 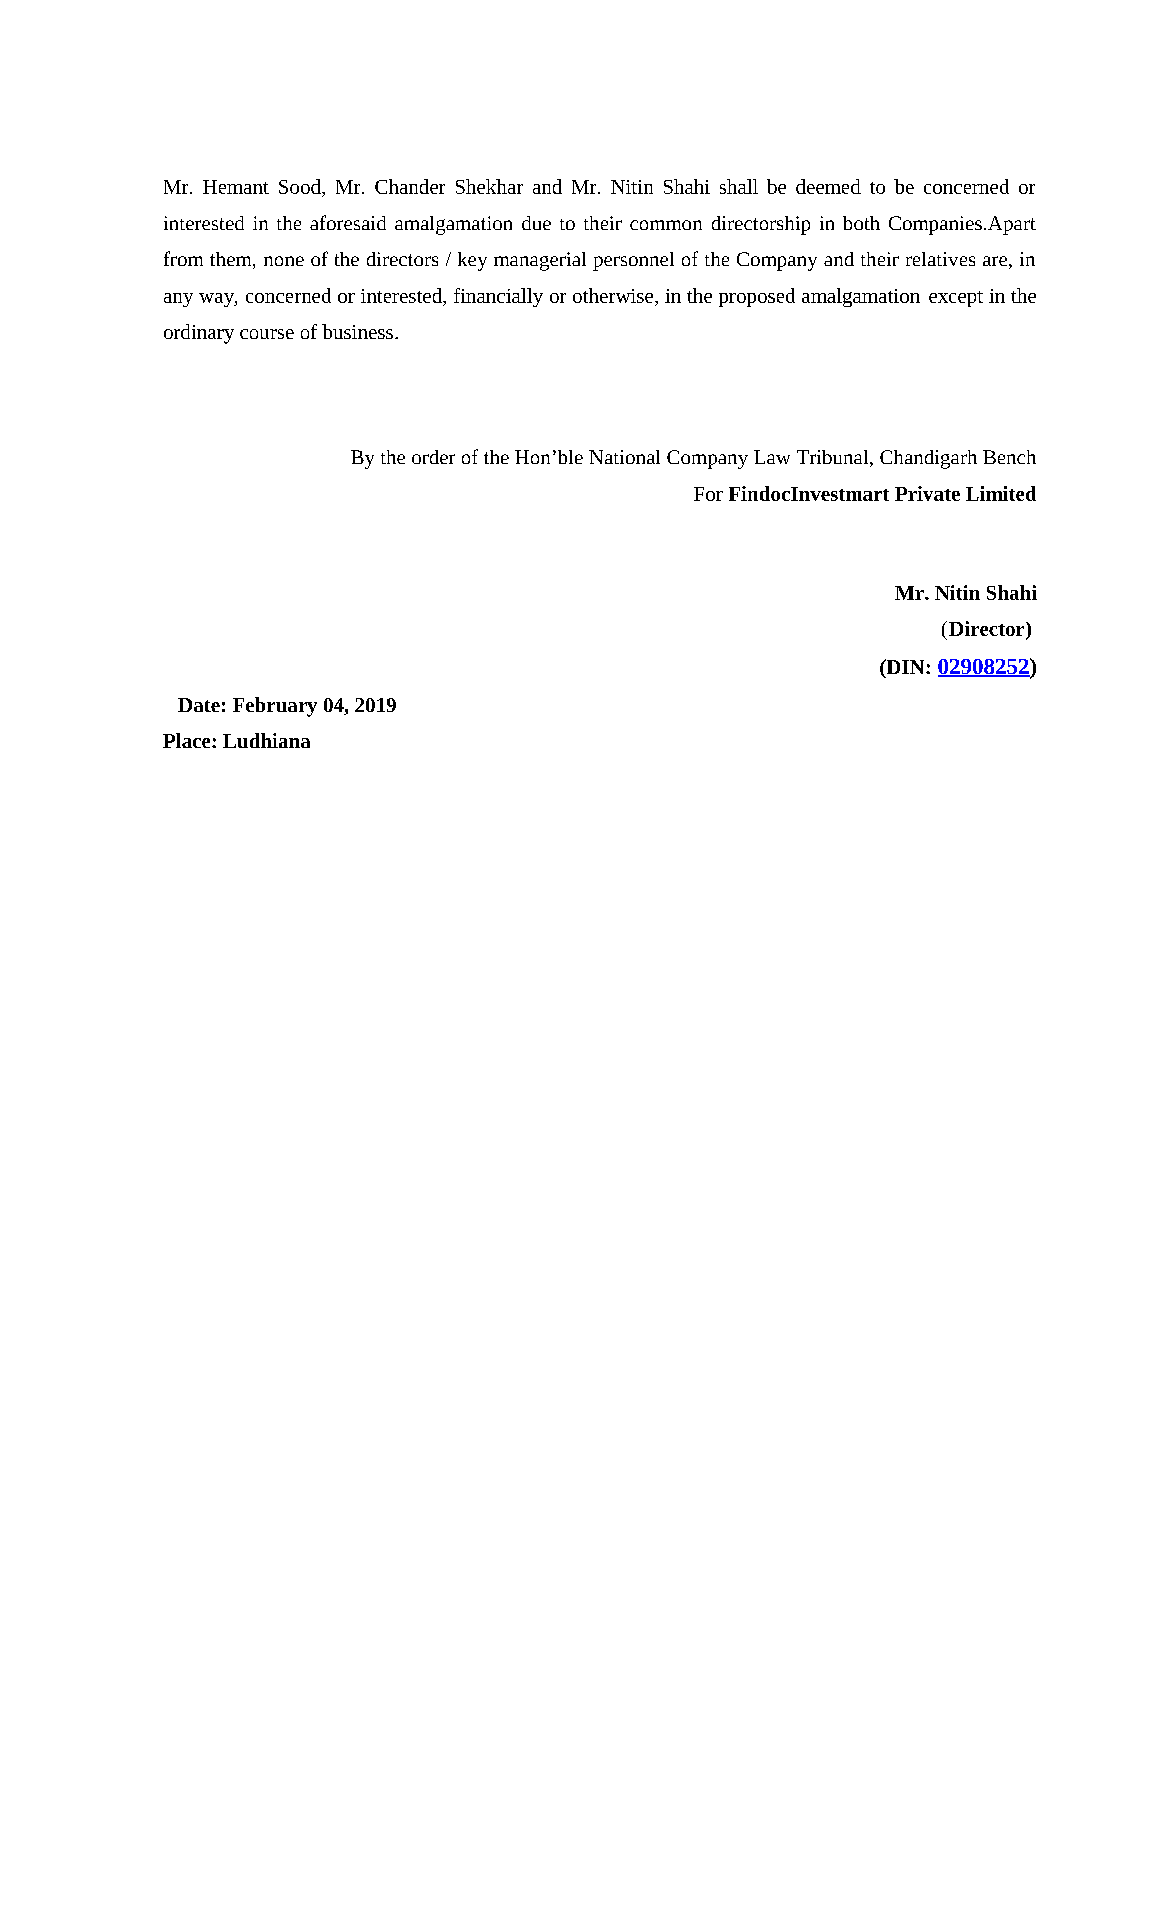 What do you see at coordinates (861, 223) in the screenshot?
I see `both` at bounding box center [861, 223].
